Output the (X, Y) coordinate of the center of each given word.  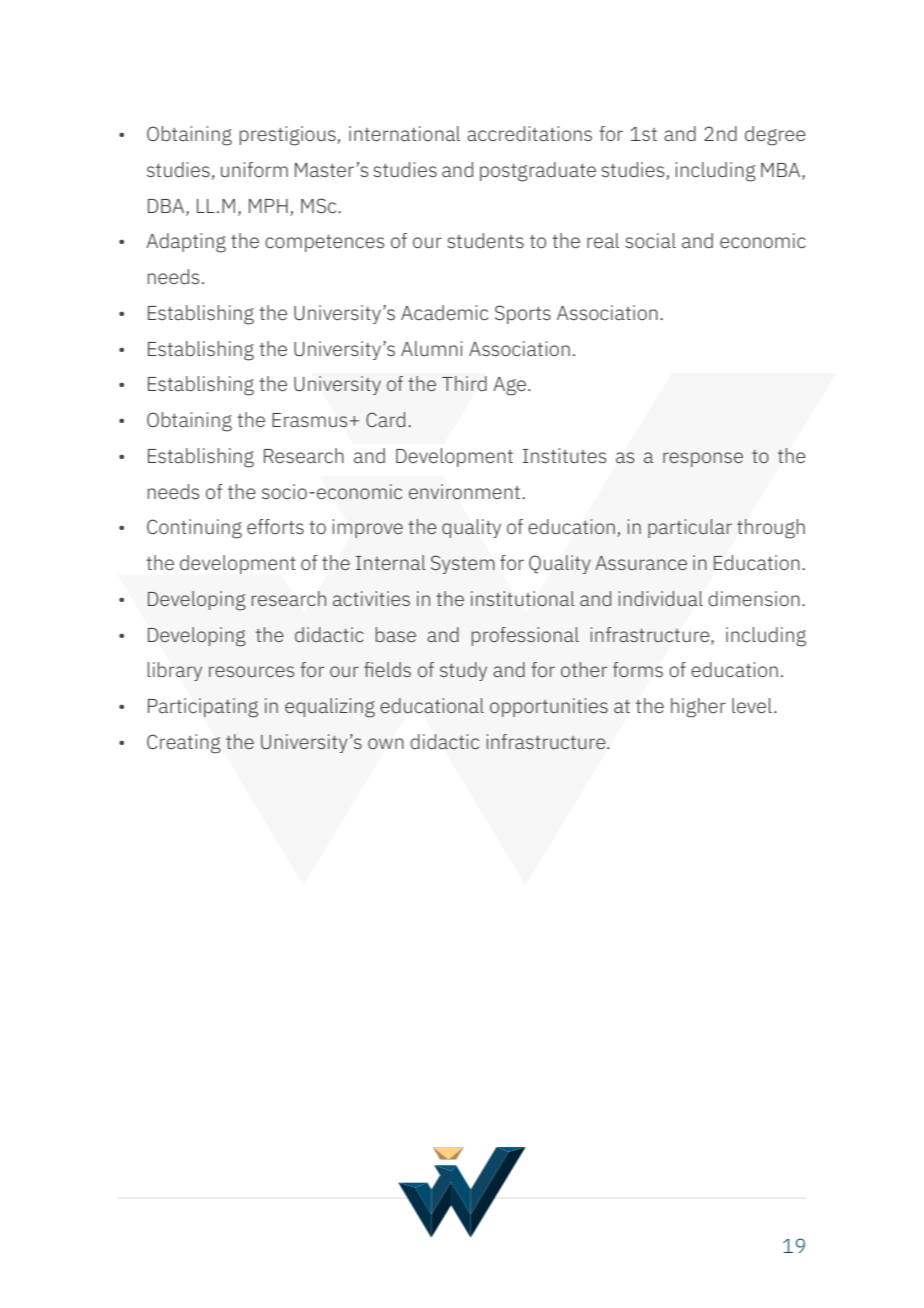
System (463, 564)
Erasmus (311, 420)
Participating (203, 708)
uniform (254, 169)
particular (690, 528)
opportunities (549, 707)
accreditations (529, 133)
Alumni (431, 348)
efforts (275, 526)
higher (698, 708)
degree (775, 136)
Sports (523, 314)
